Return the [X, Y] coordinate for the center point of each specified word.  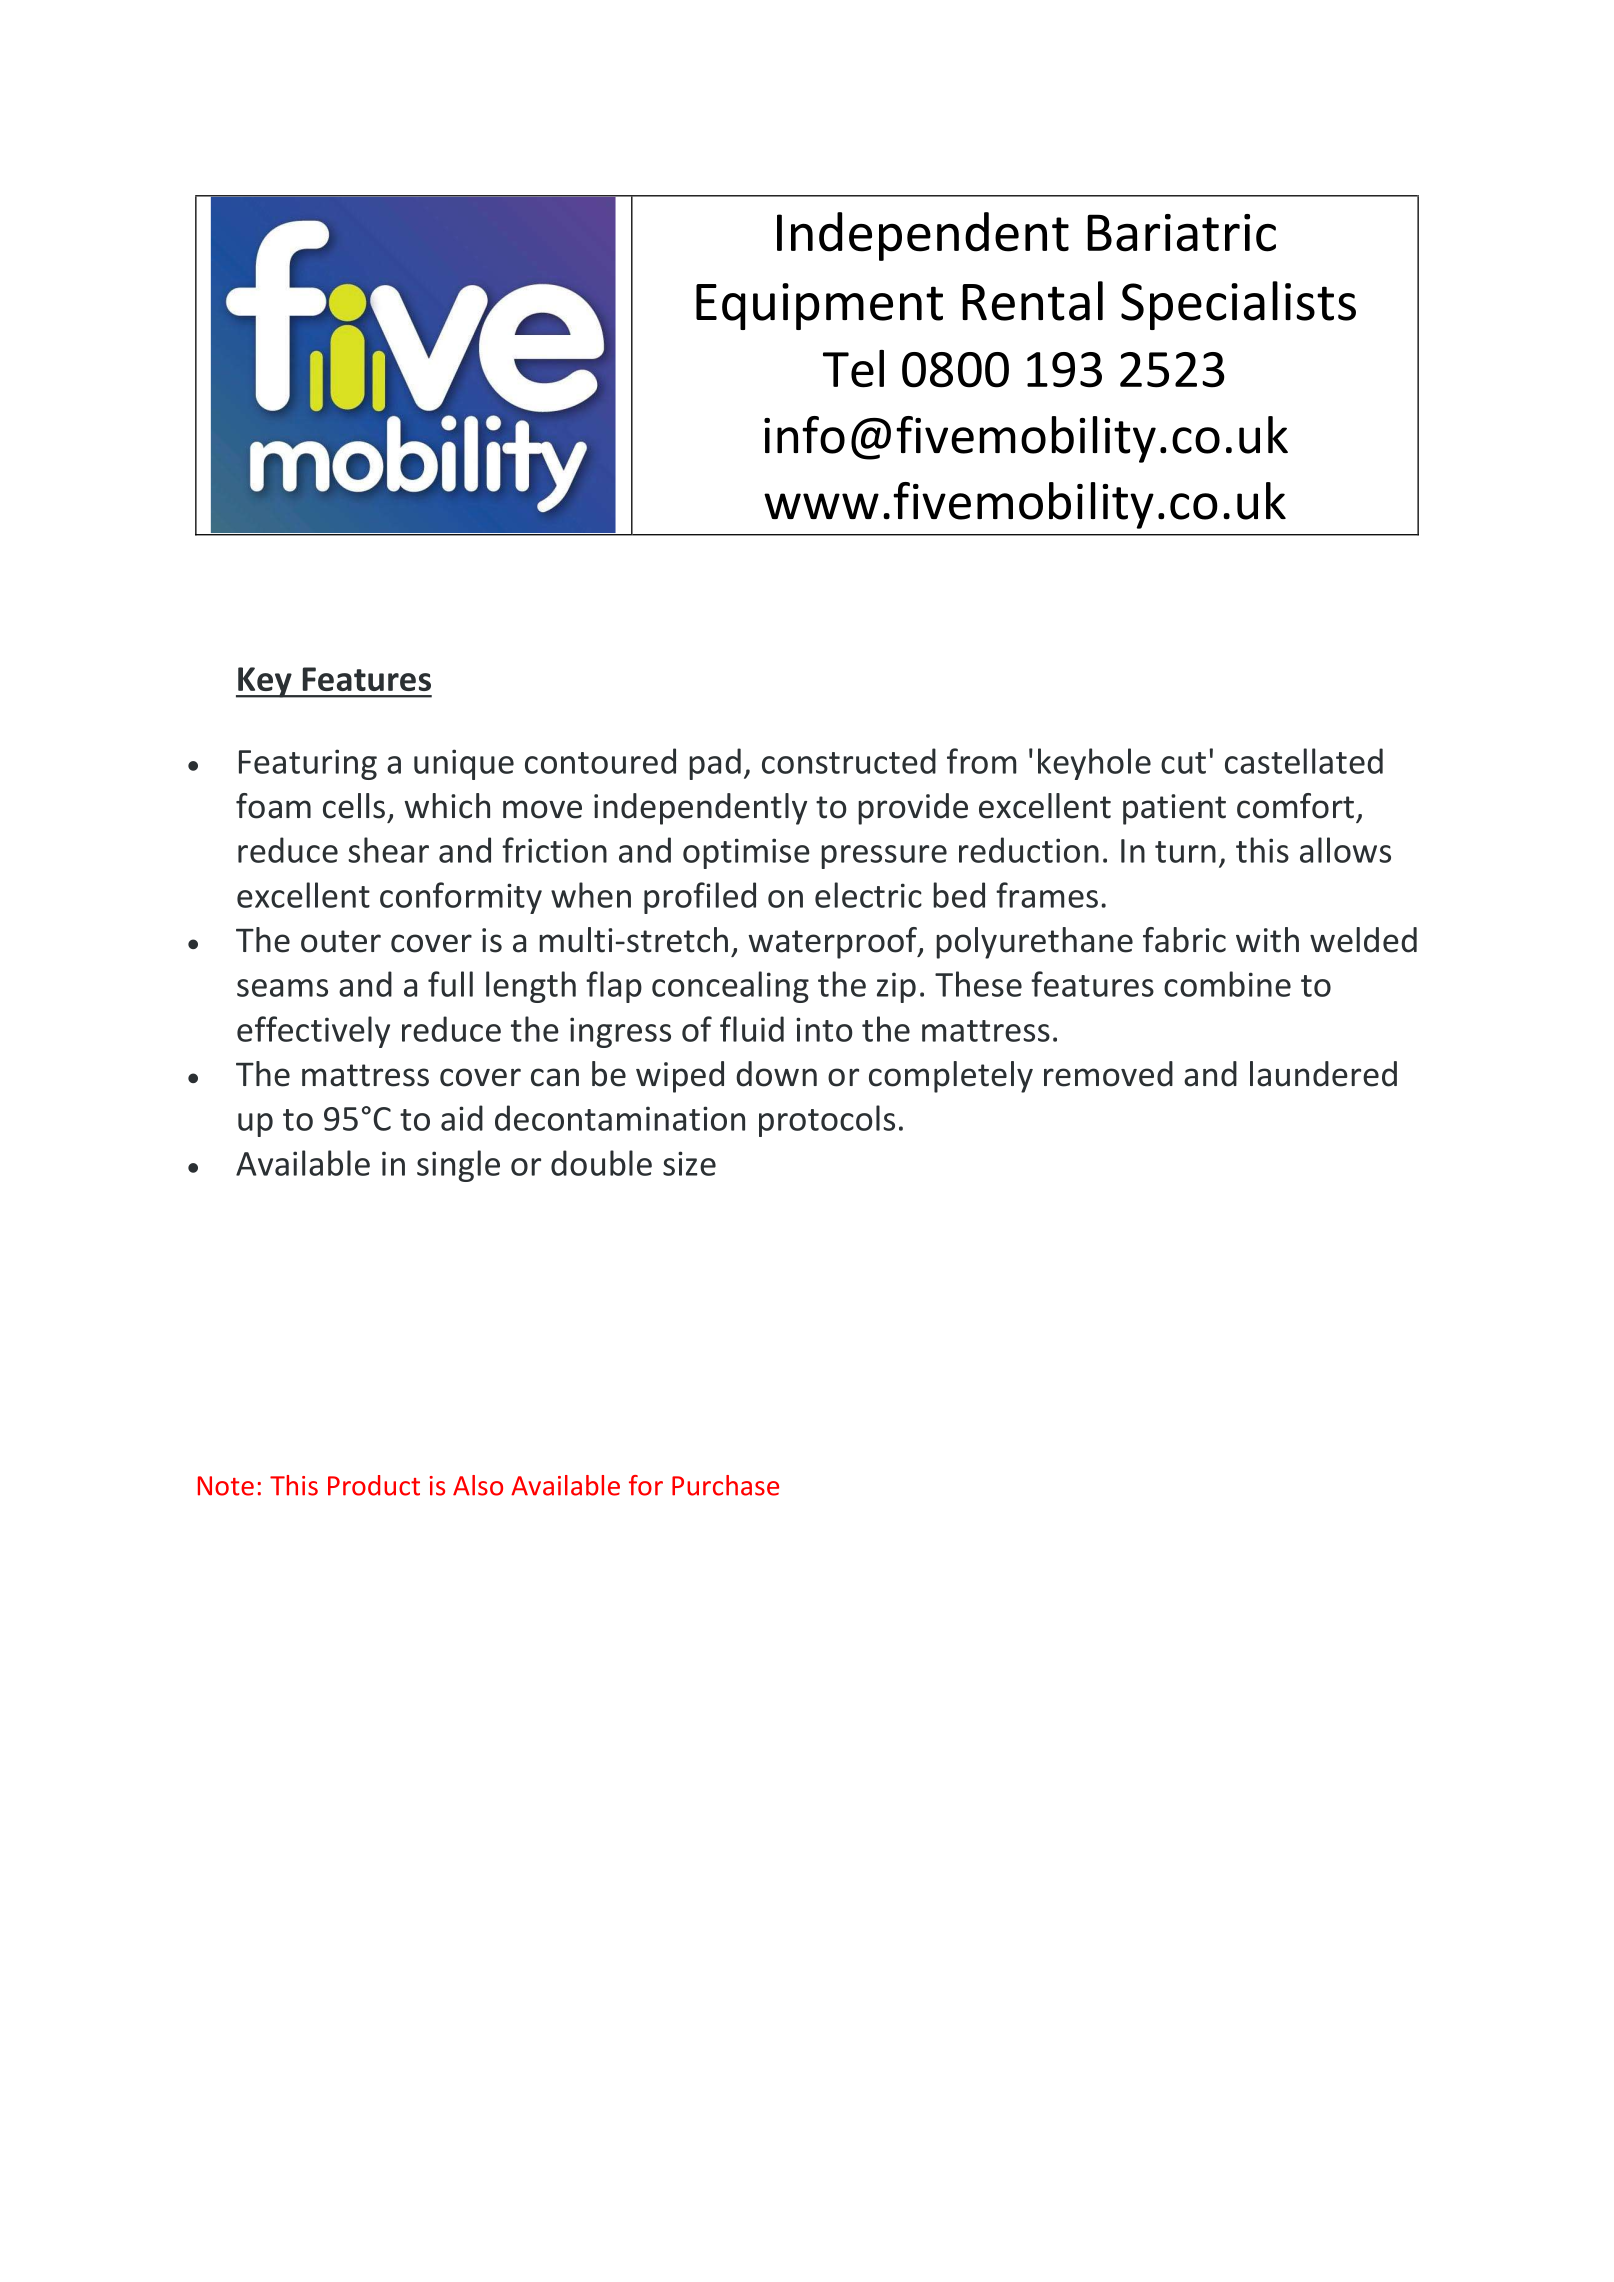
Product [374, 1485]
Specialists [1238, 305]
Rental [1032, 301]
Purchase [725, 1485]
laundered [1323, 1074]
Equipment [819, 306]
